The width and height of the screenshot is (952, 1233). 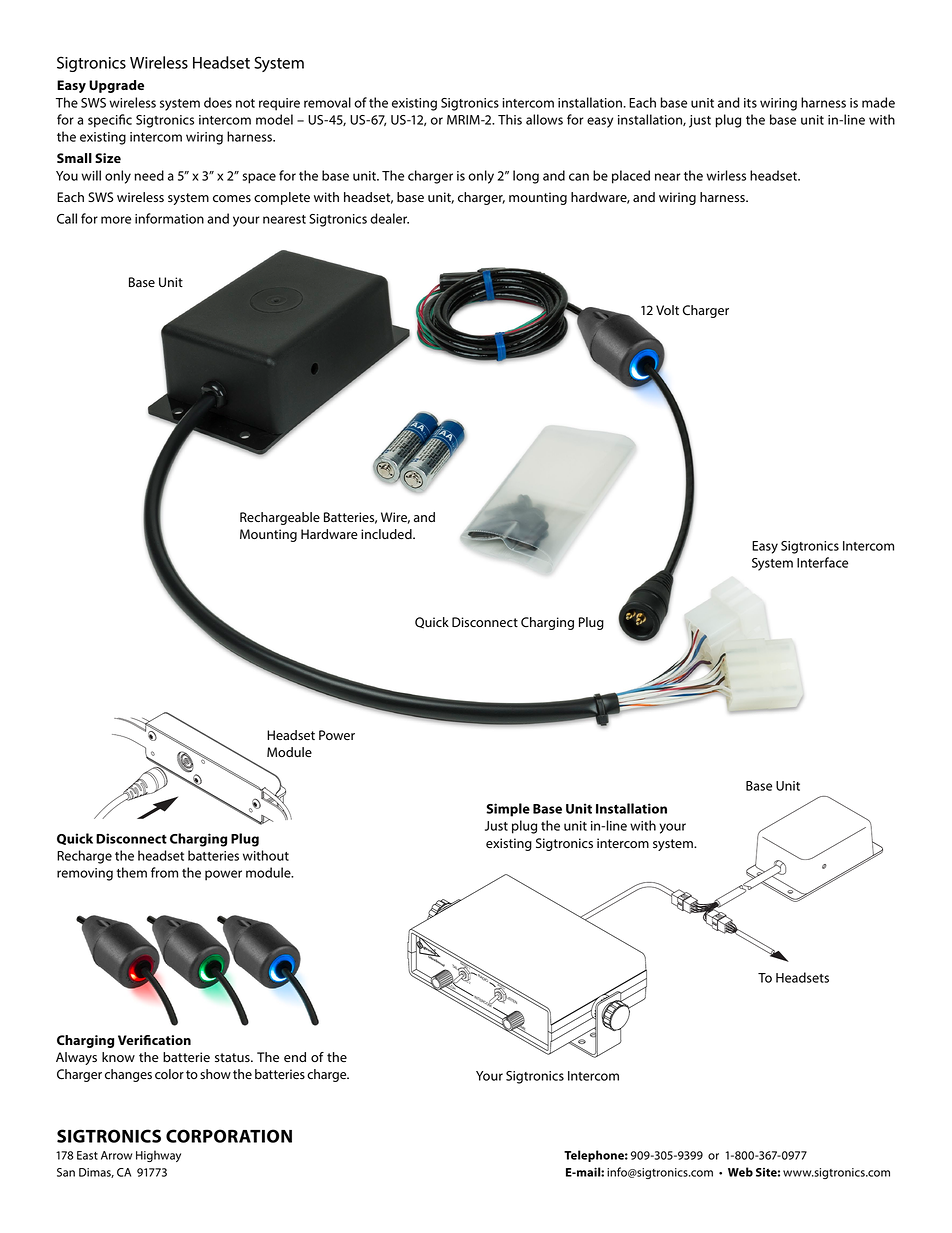 I want to click on from, so click(x=164, y=872).
